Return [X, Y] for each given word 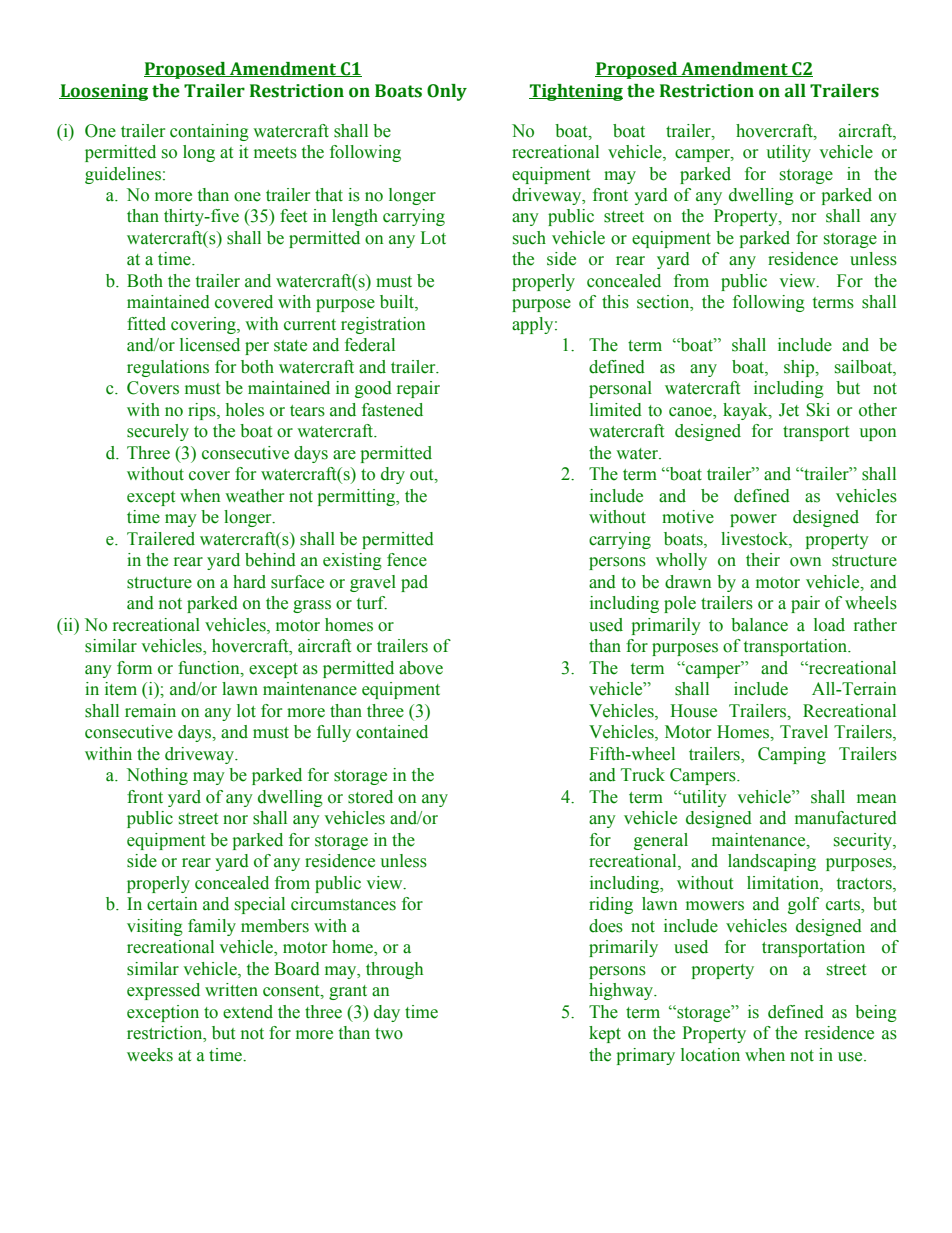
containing [209, 132]
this [615, 302]
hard [249, 582]
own [805, 562]
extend [248, 1012]
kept [605, 1034]
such [529, 238]
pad [414, 583]
